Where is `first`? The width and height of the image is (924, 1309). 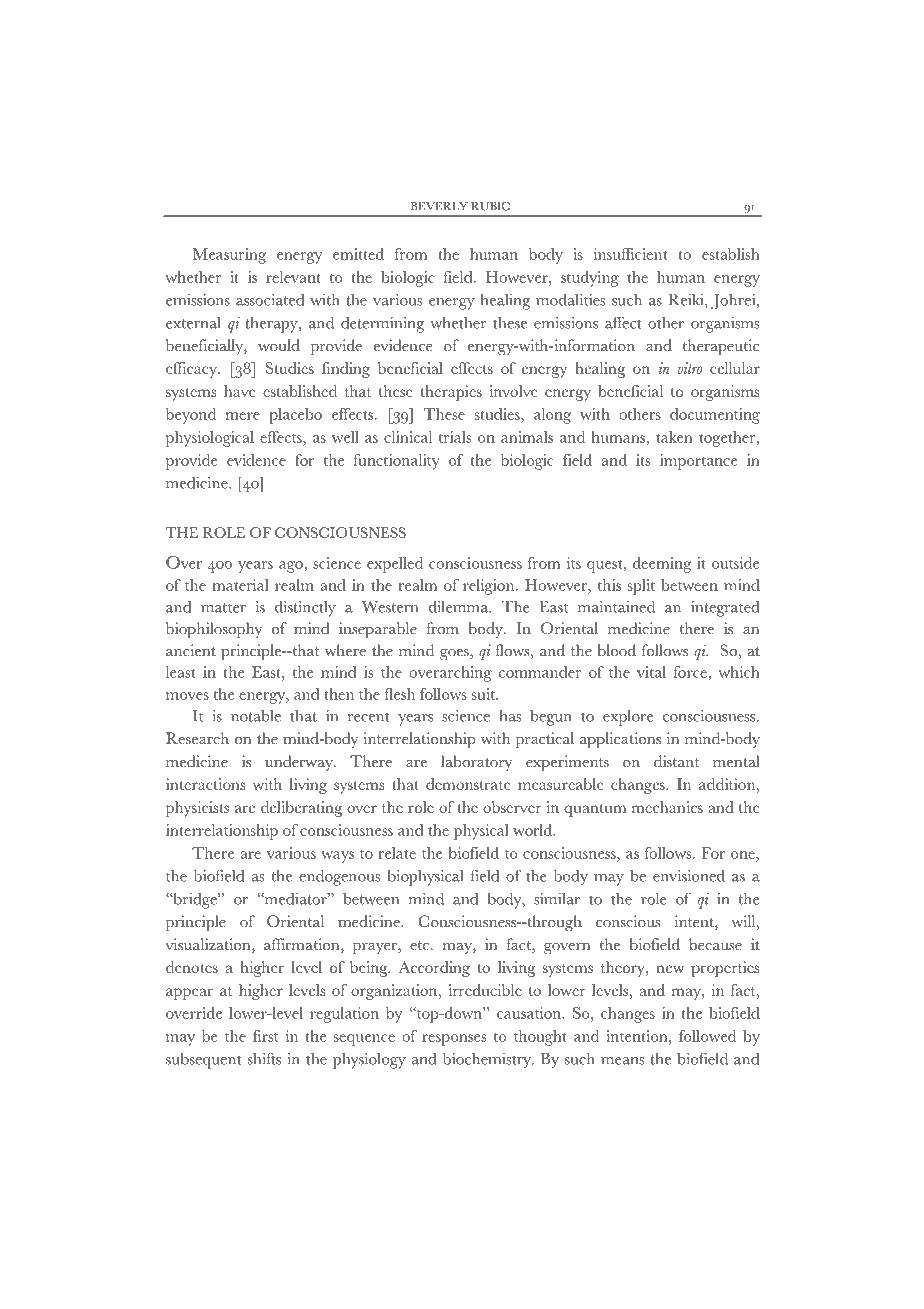 first is located at coordinates (265, 1036).
